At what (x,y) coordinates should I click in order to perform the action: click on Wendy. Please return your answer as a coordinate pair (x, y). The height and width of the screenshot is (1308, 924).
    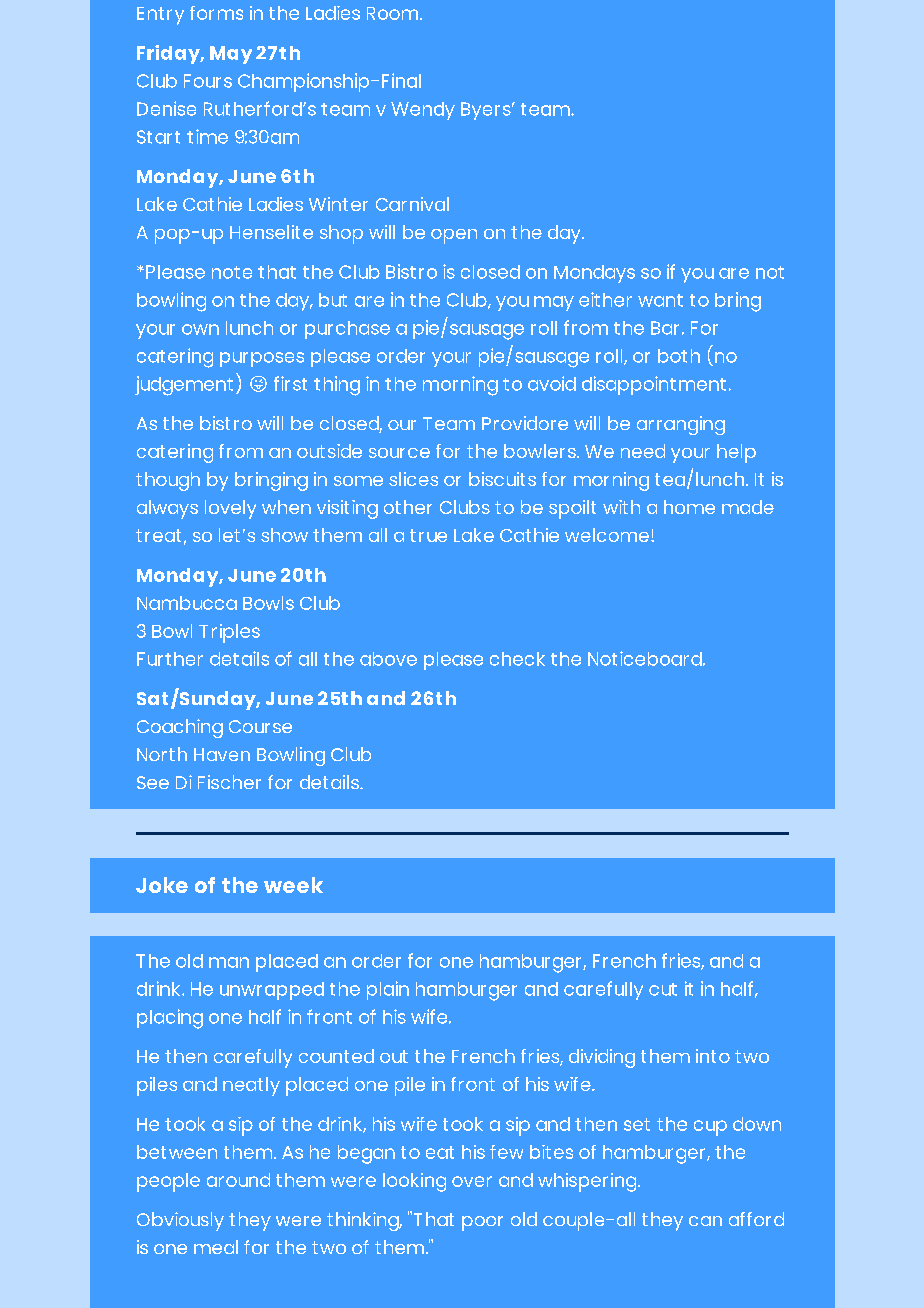
    Looking at the image, I should click on (423, 111).
